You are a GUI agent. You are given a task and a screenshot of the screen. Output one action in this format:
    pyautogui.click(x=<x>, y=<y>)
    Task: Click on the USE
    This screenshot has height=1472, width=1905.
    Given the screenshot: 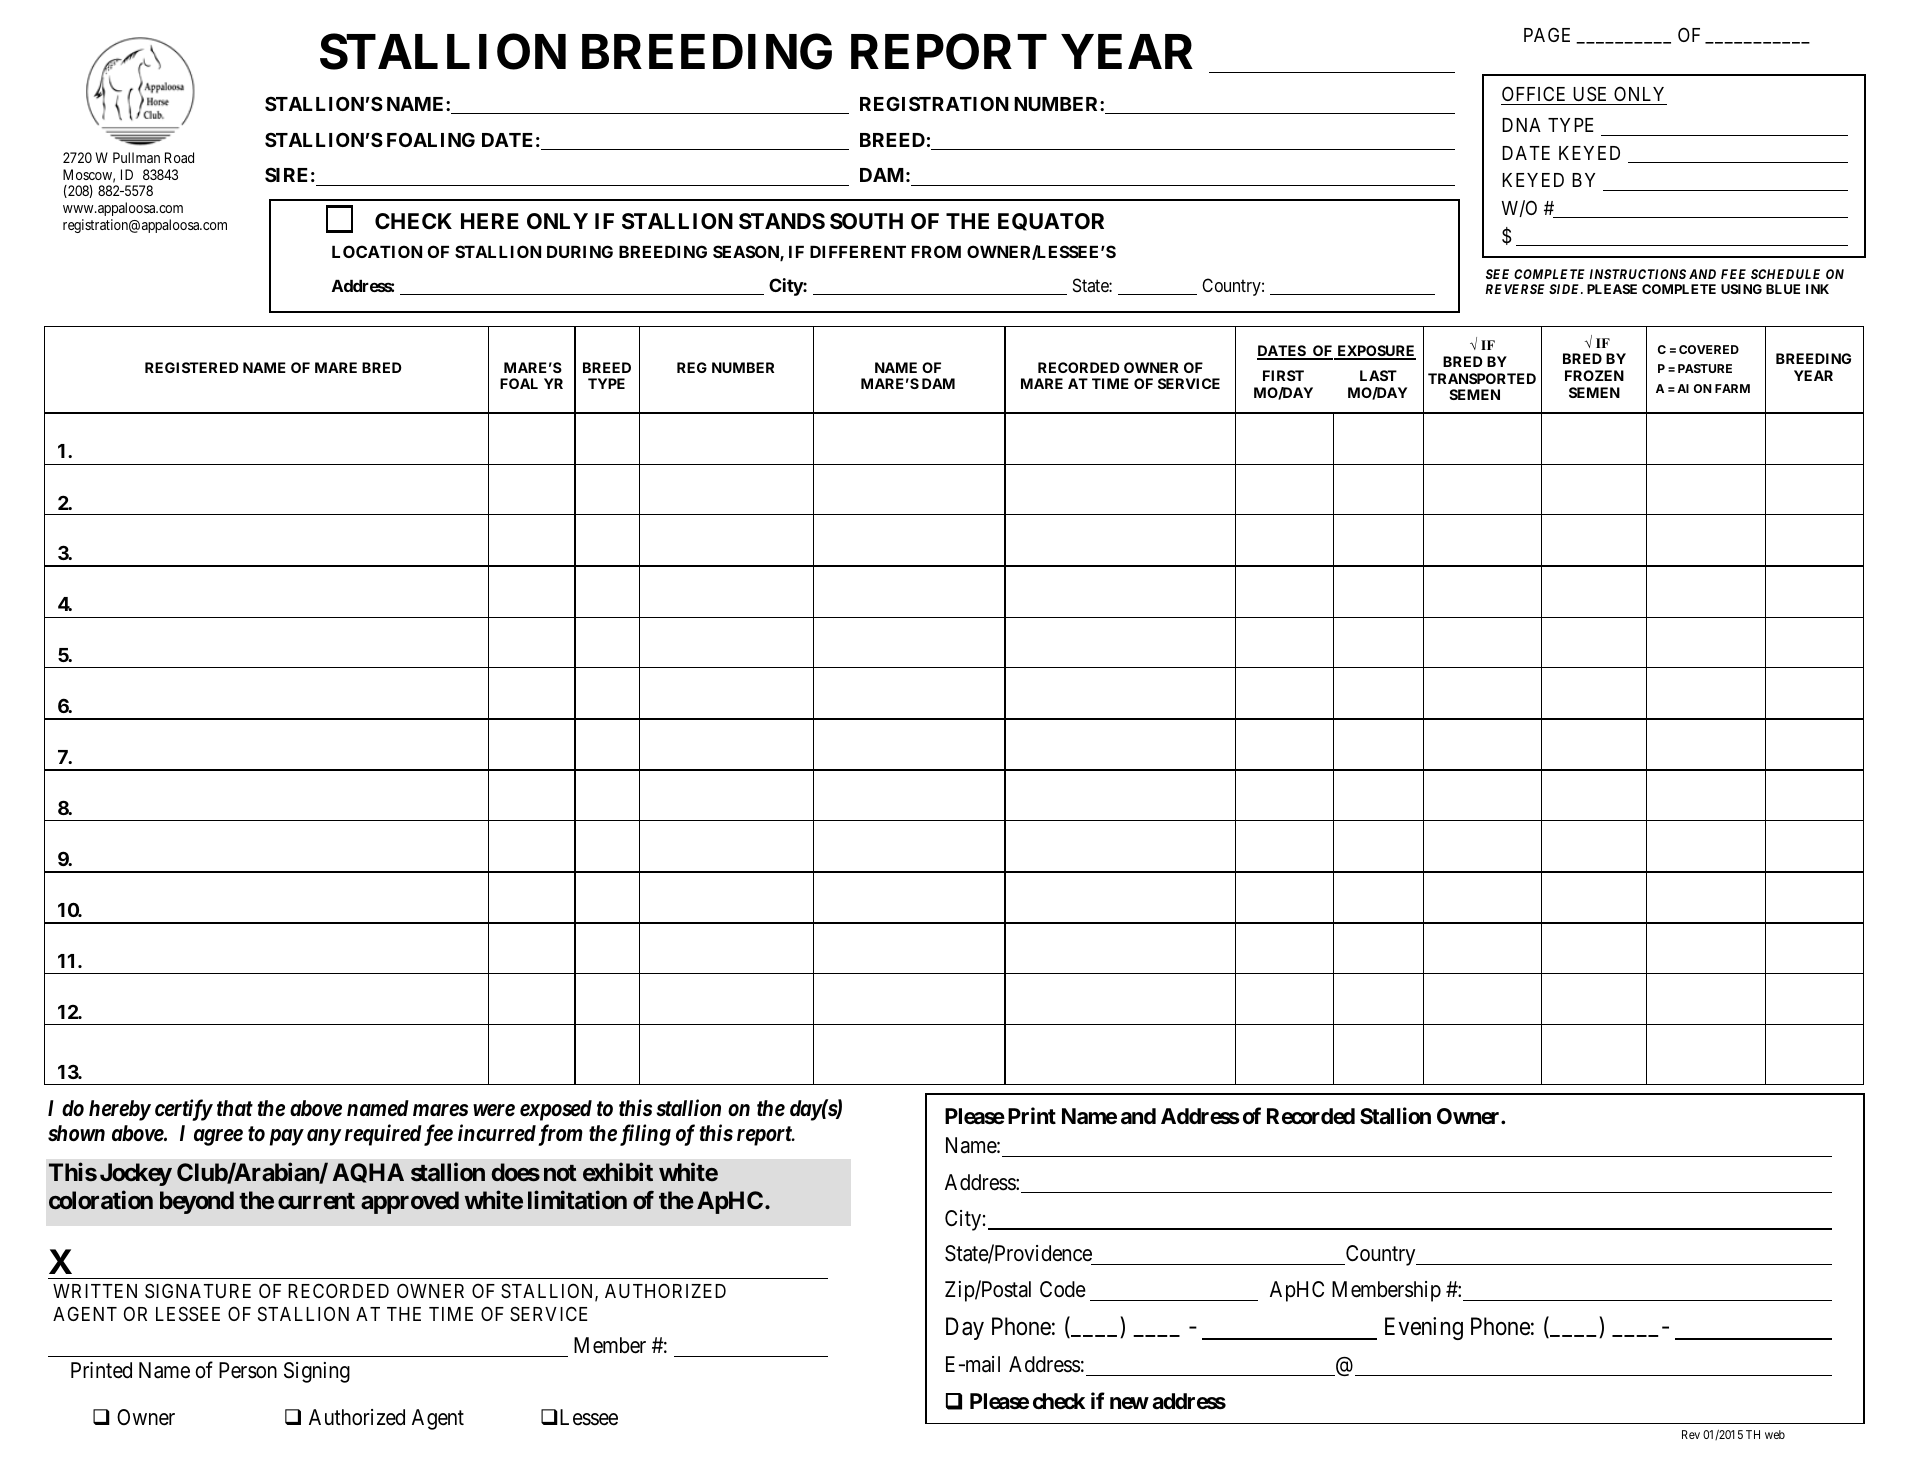 What is the action you would take?
    pyautogui.click(x=1590, y=95)
